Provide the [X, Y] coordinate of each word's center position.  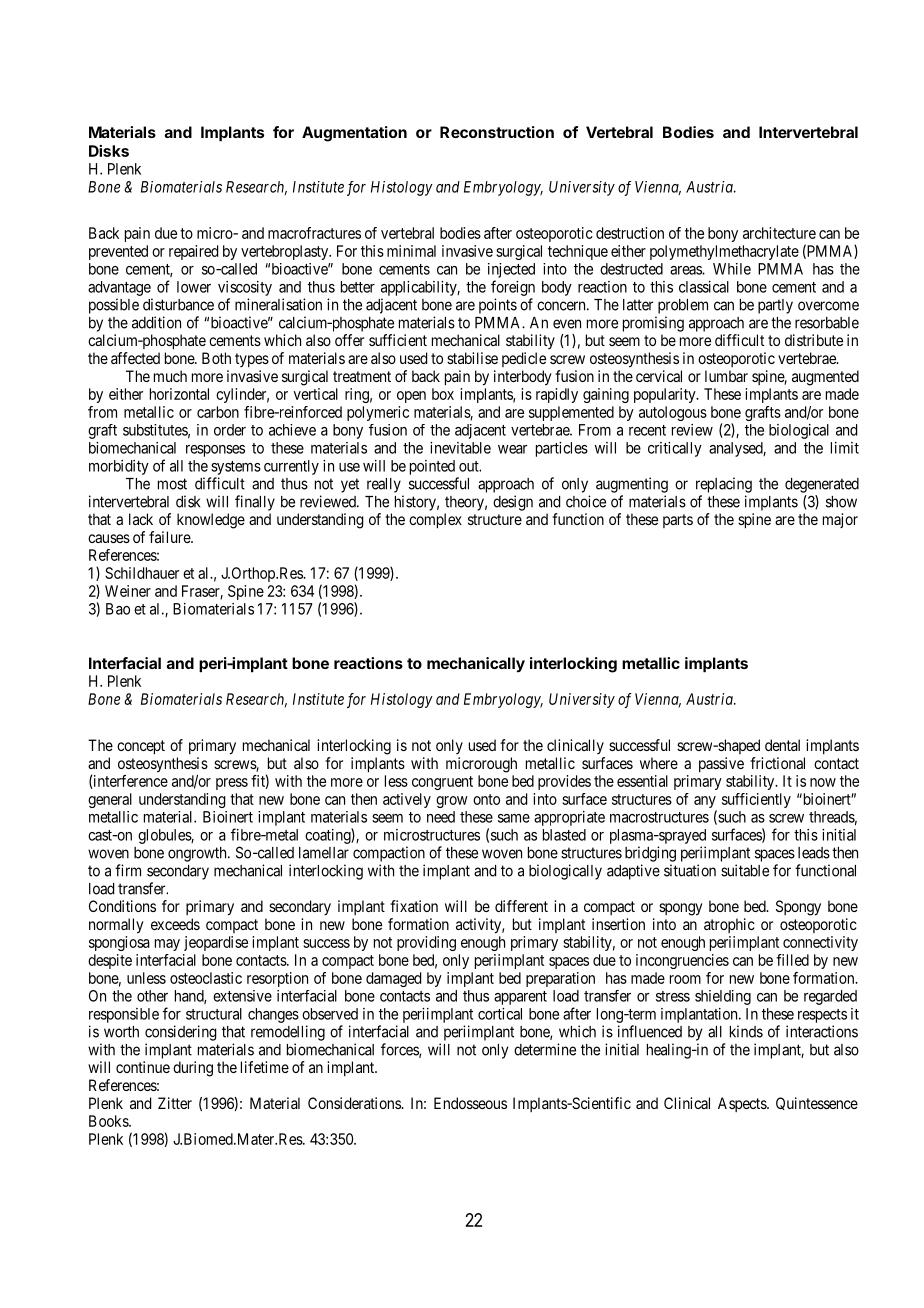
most [172, 484]
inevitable [460, 448]
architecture [779, 233]
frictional [777, 763]
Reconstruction [497, 132]
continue [143, 1067]
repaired [193, 252]
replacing [724, 485]
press [232, 784]
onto [486, 799]
